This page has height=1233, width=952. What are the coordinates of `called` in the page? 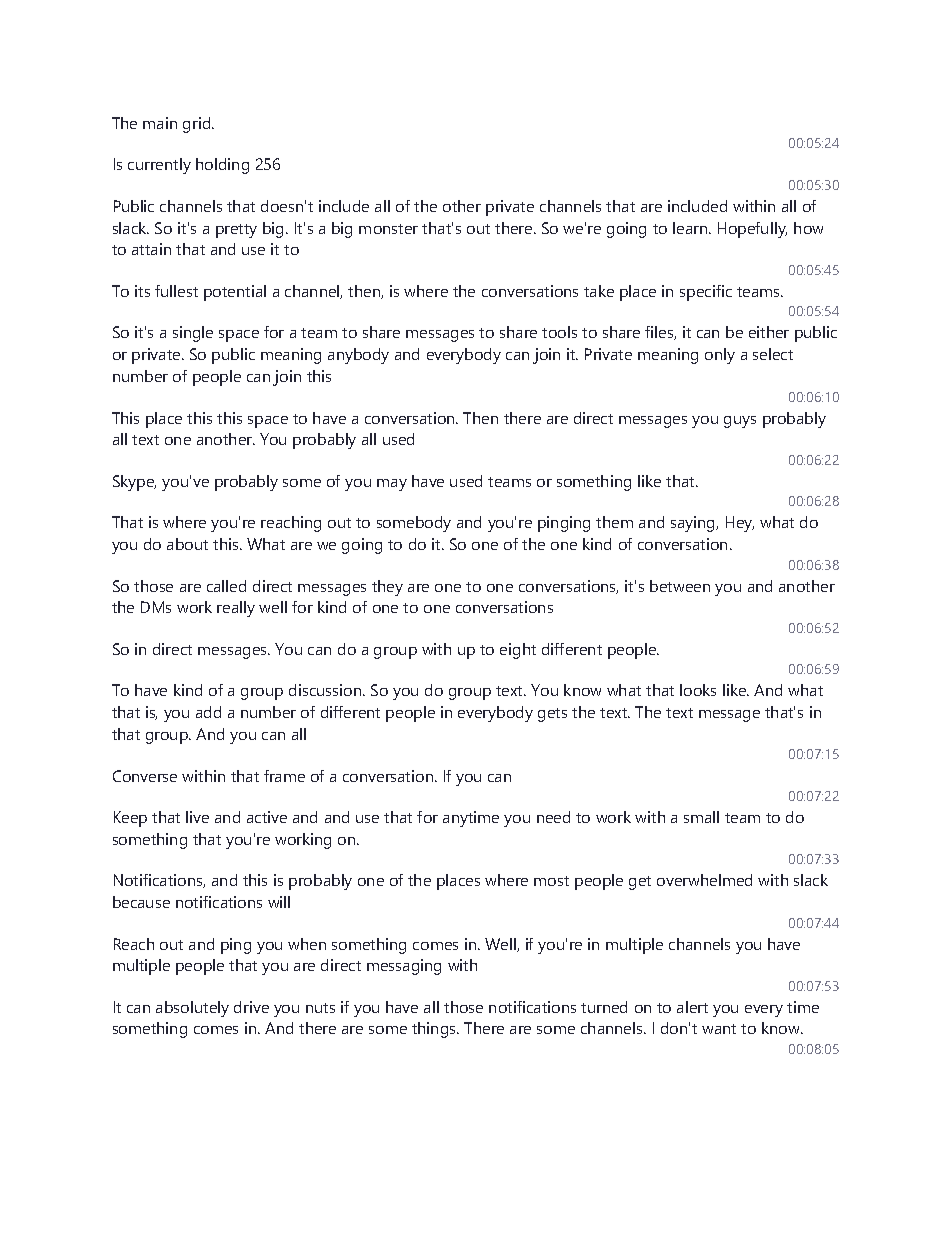 It's located at (226, 586).
